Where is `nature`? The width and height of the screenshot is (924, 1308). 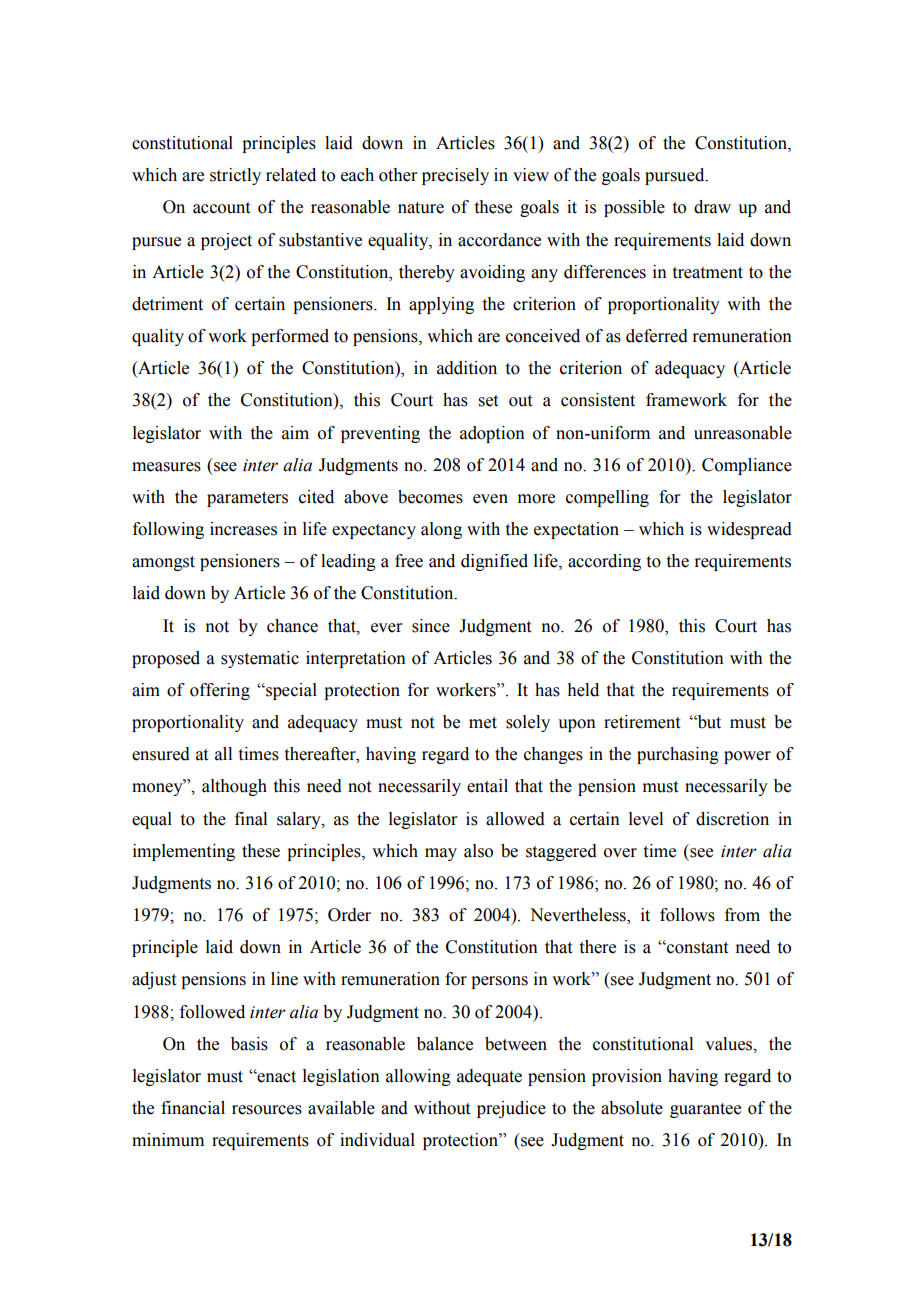 nature is located at coordinates (421, 208).
